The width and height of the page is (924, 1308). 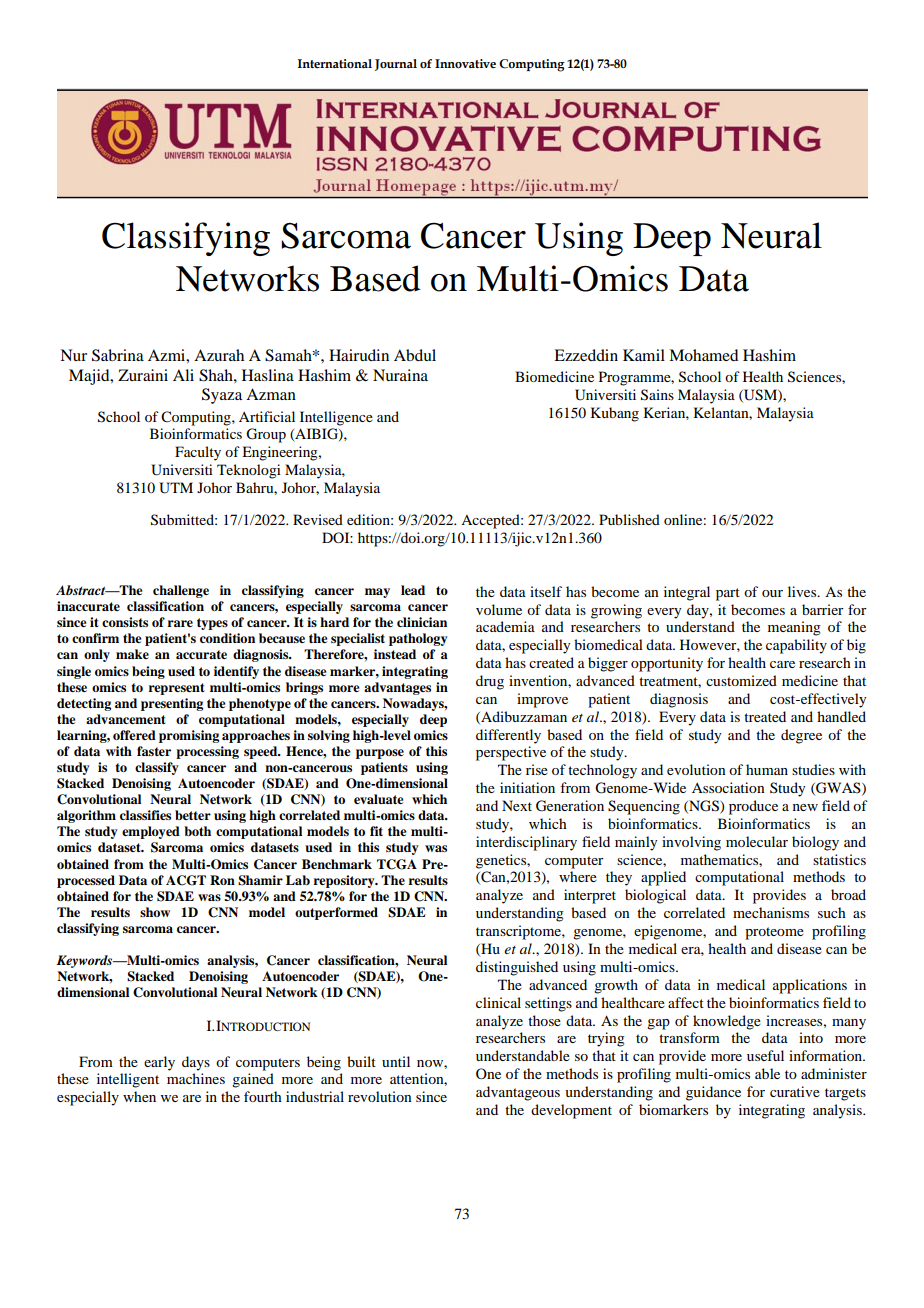 What do you see at coordinates (415, 355) in the page?
I see `Abdul` at bounding box center [415, 355].
